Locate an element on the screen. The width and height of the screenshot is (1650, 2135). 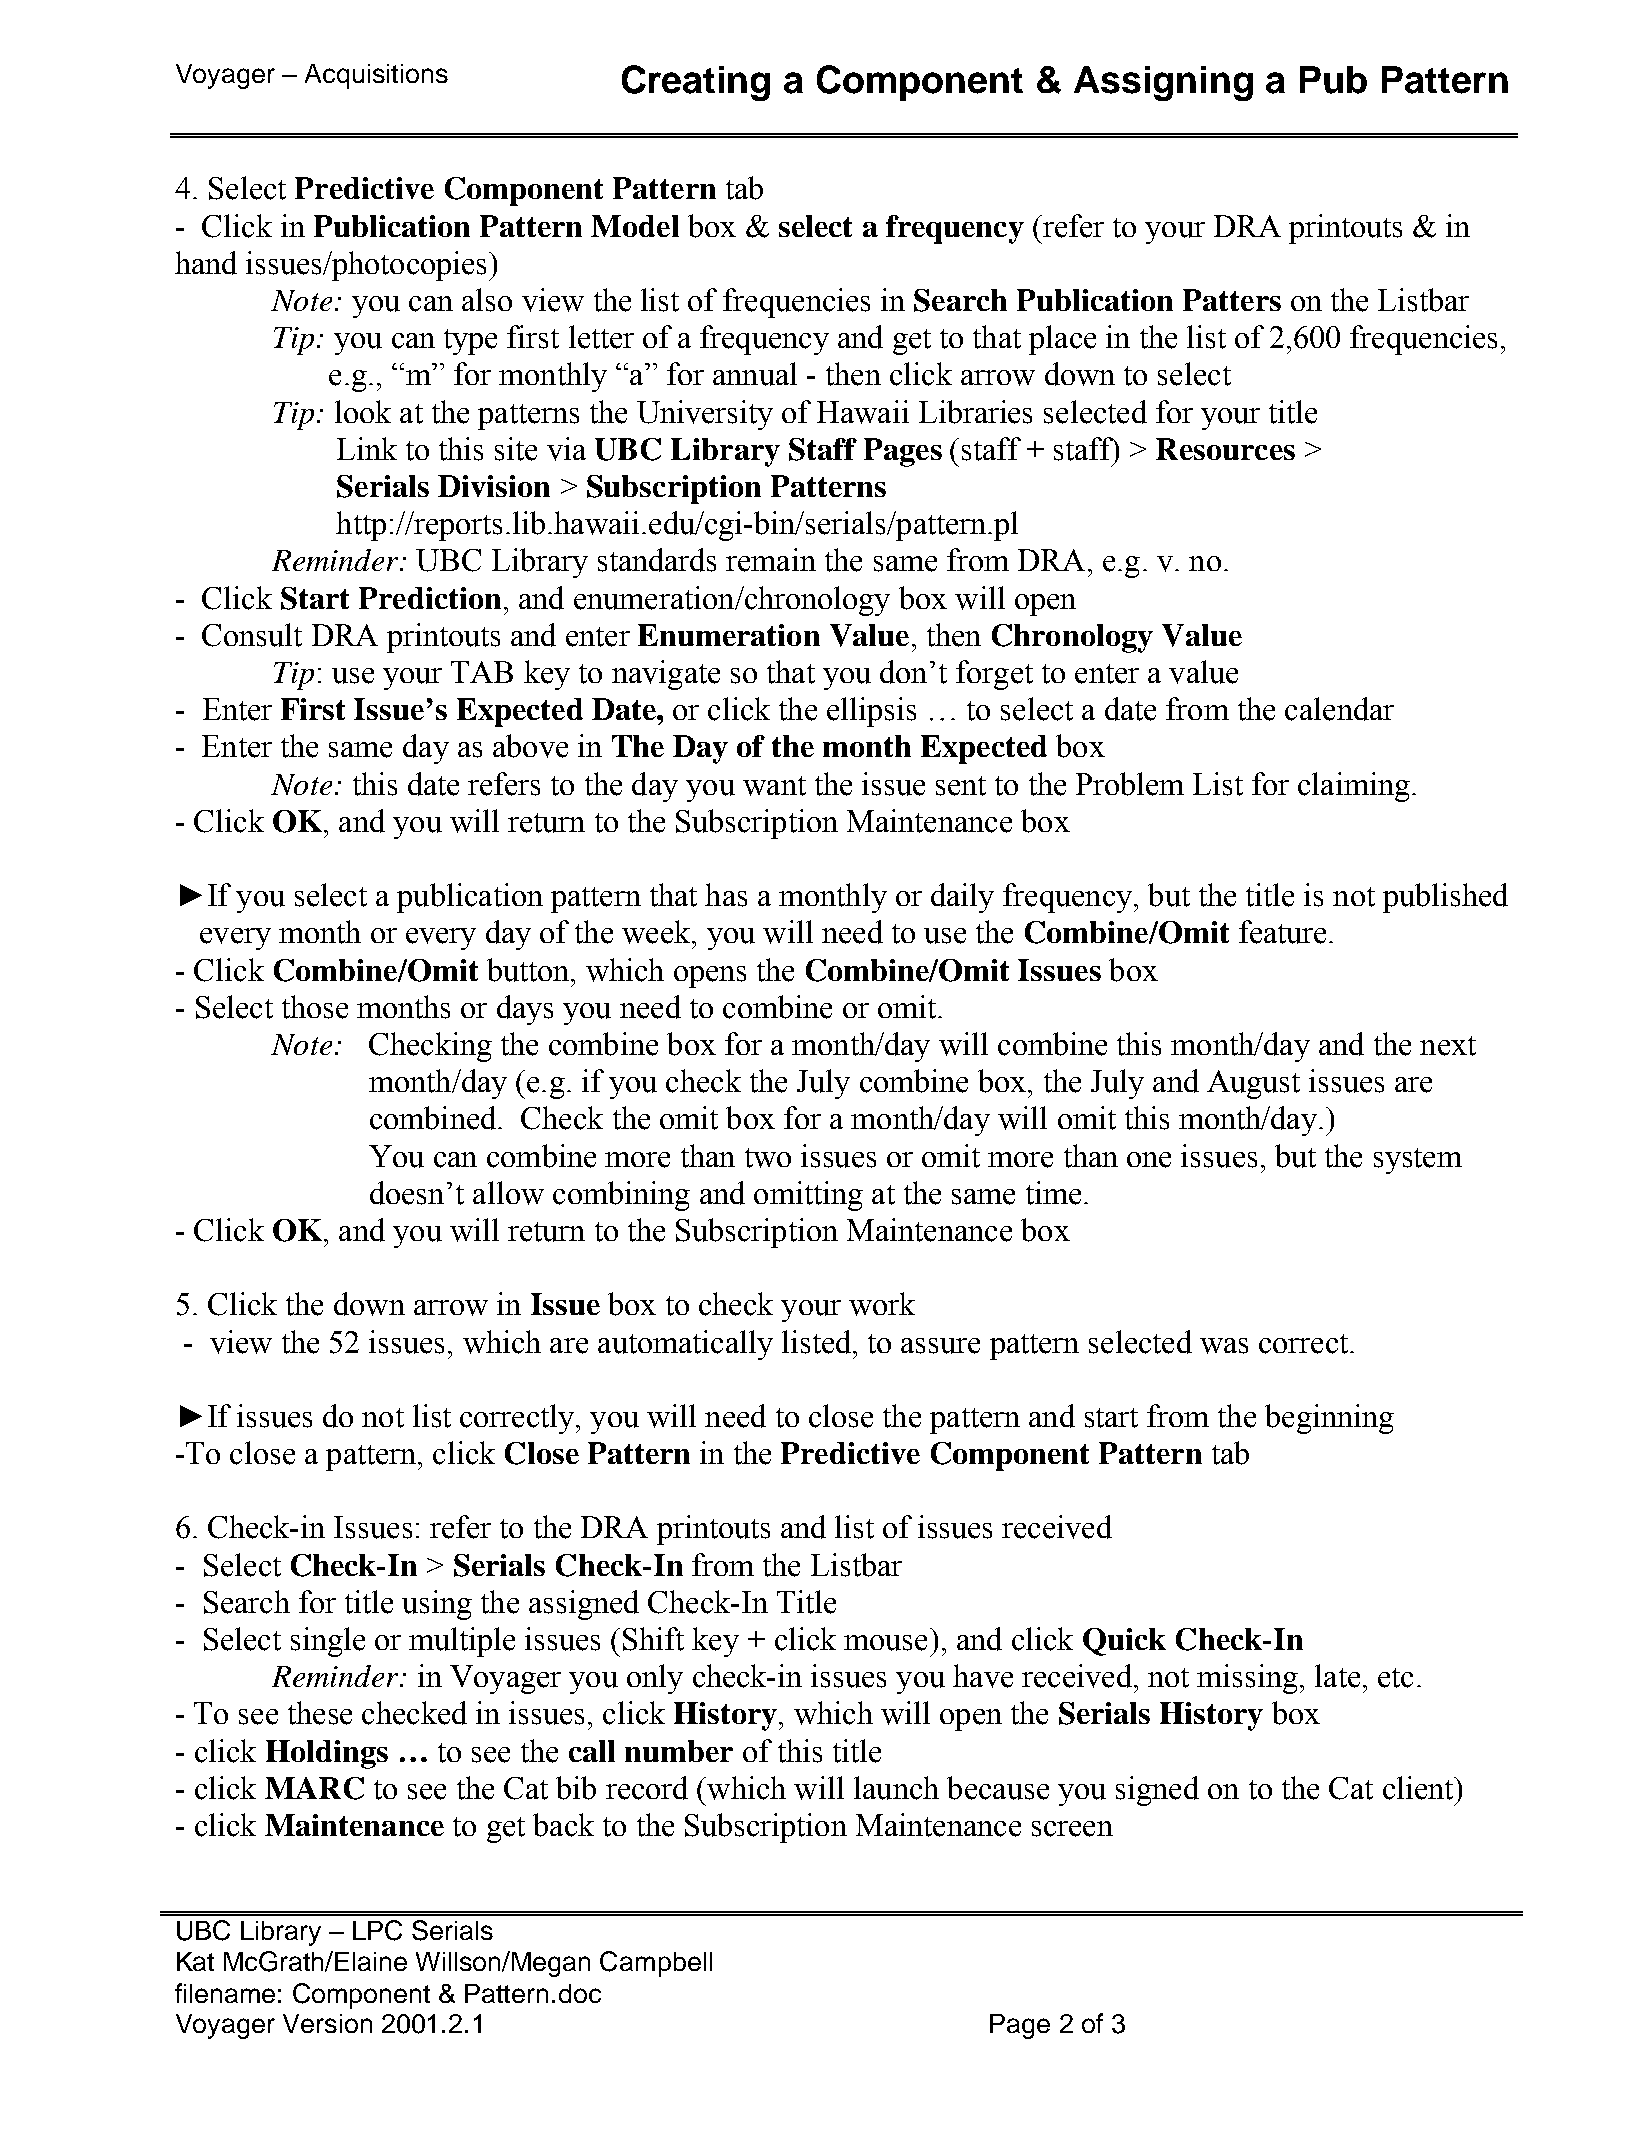
Resources is located at coordinates (1225, 449).
